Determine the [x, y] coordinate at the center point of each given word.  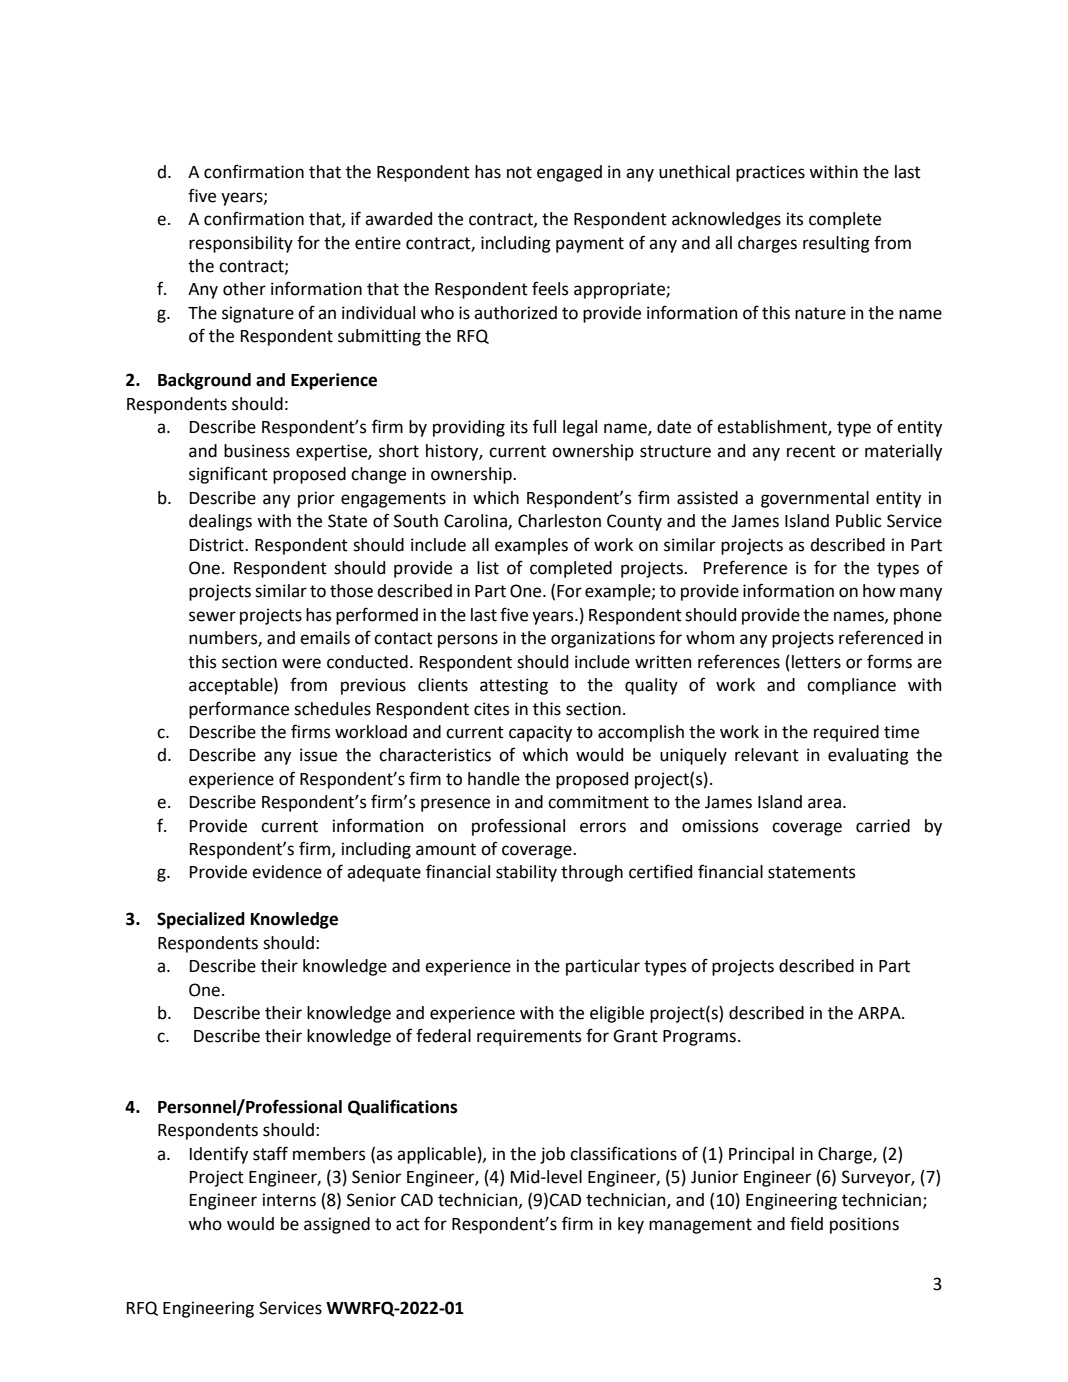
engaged [569, 173]
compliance [851, 686]
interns [289, 1200]
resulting [836, 244]
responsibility [241, 244]
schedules [332, 709]
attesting [514, 686]
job [552, 1155]
